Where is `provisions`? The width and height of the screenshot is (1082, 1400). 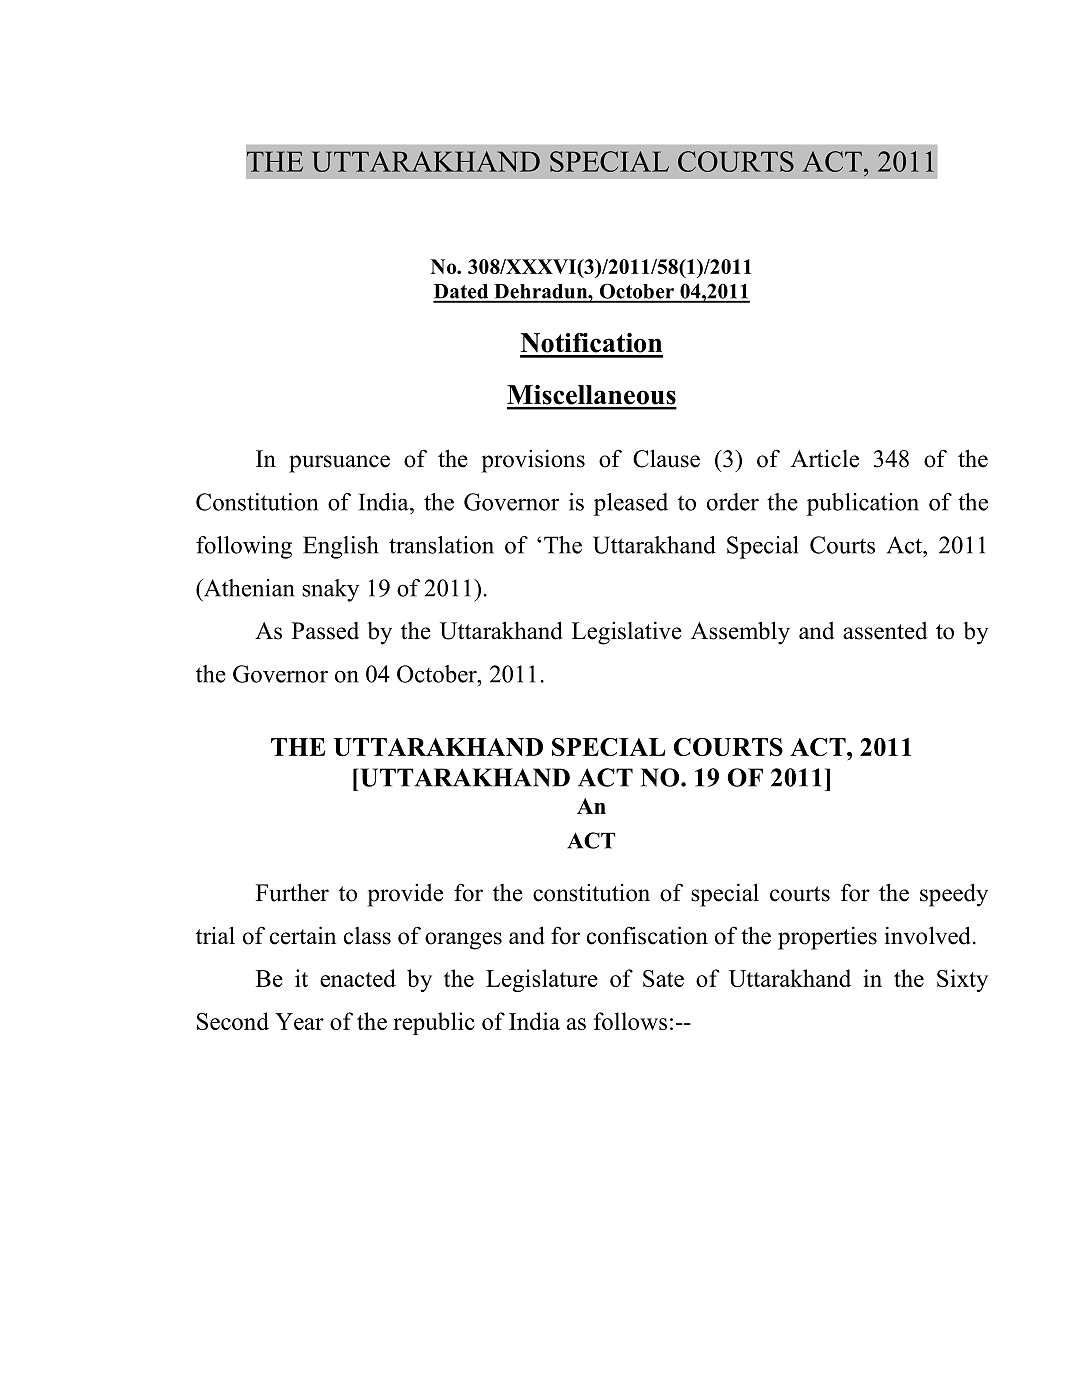 provisions is located at coordinates (533, 461).
